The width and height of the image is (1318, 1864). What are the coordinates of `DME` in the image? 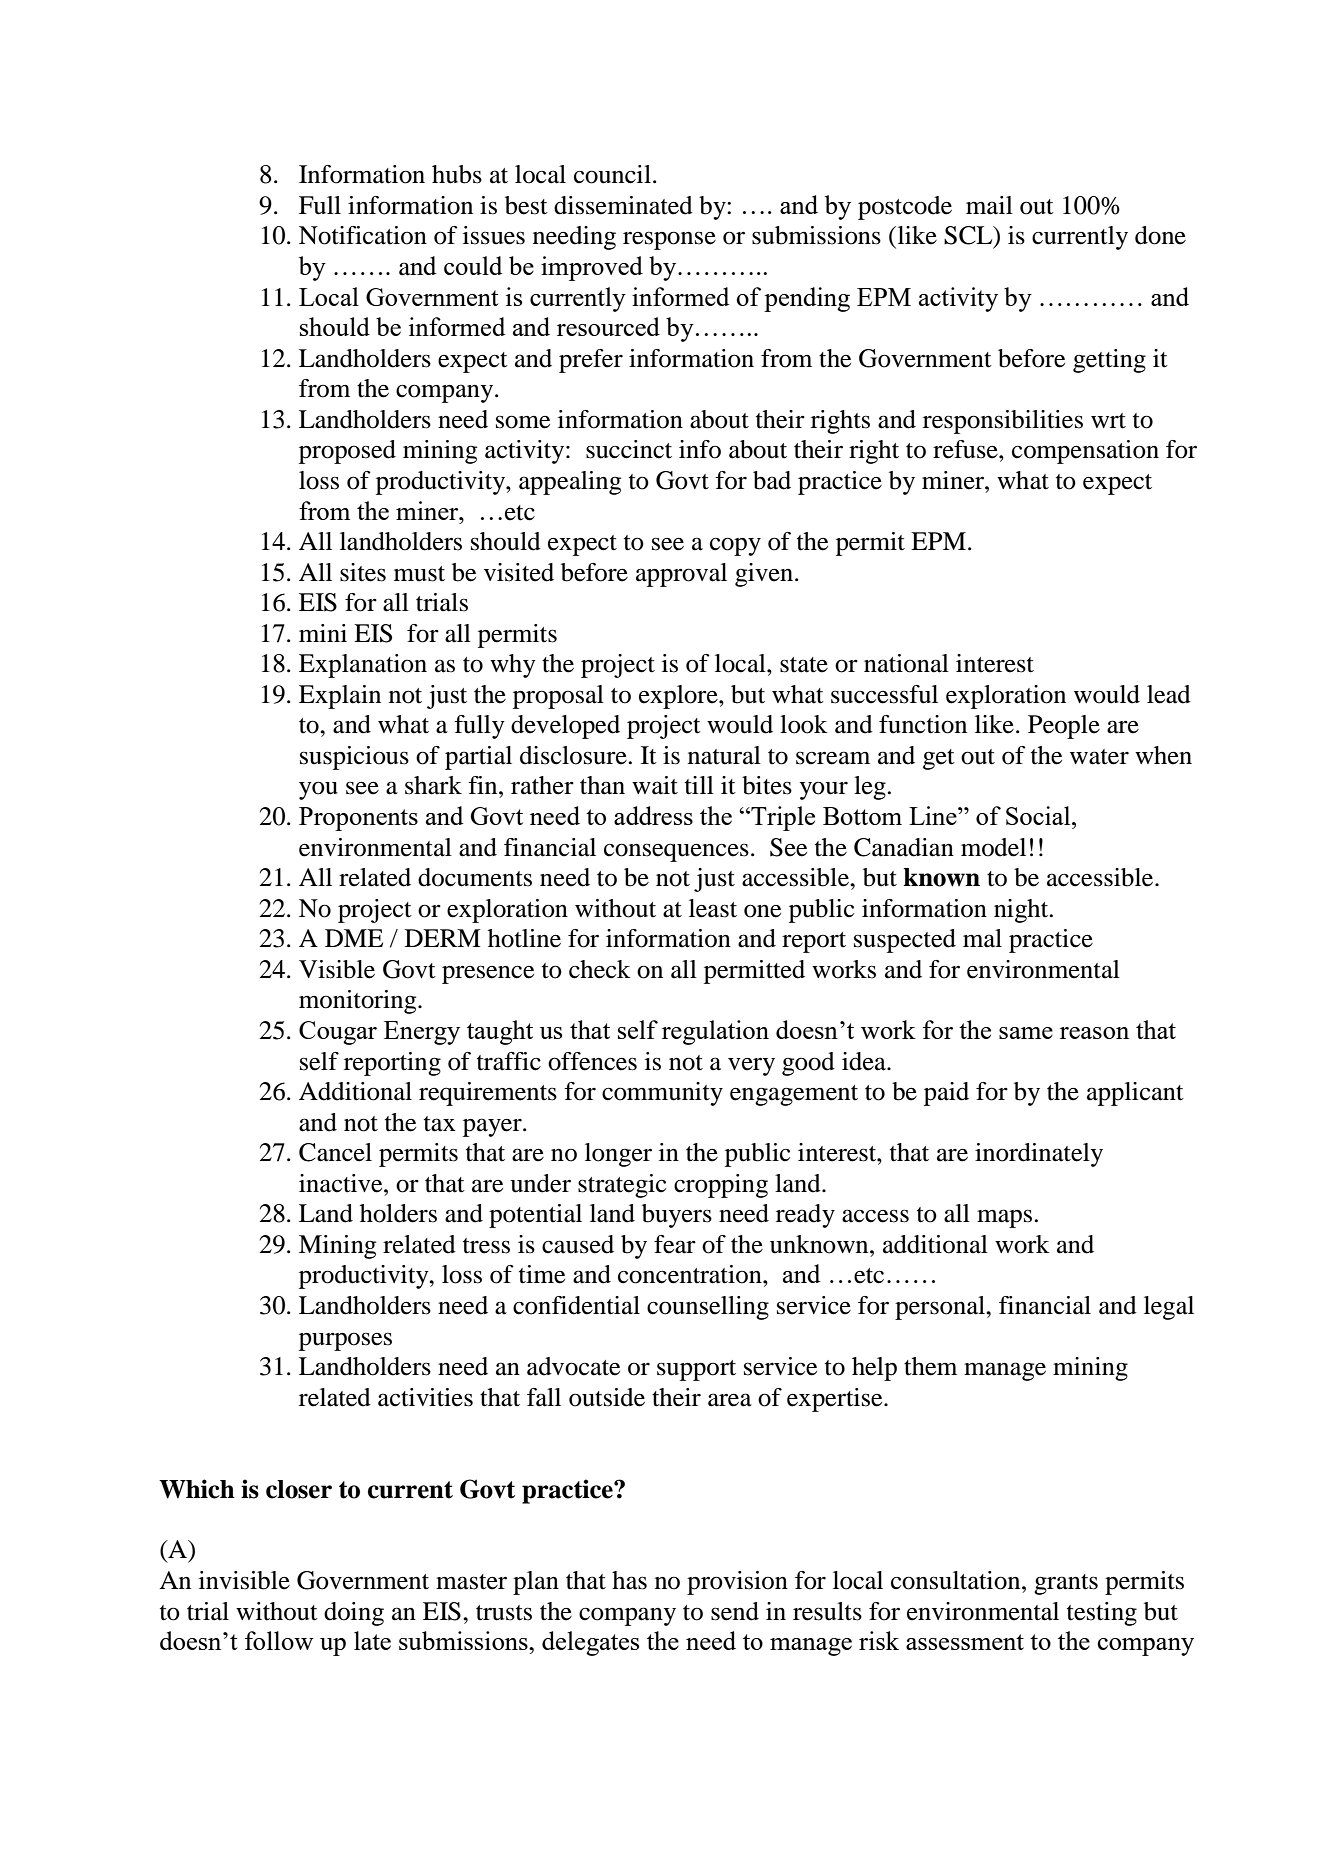 It's located at (354, 938).
